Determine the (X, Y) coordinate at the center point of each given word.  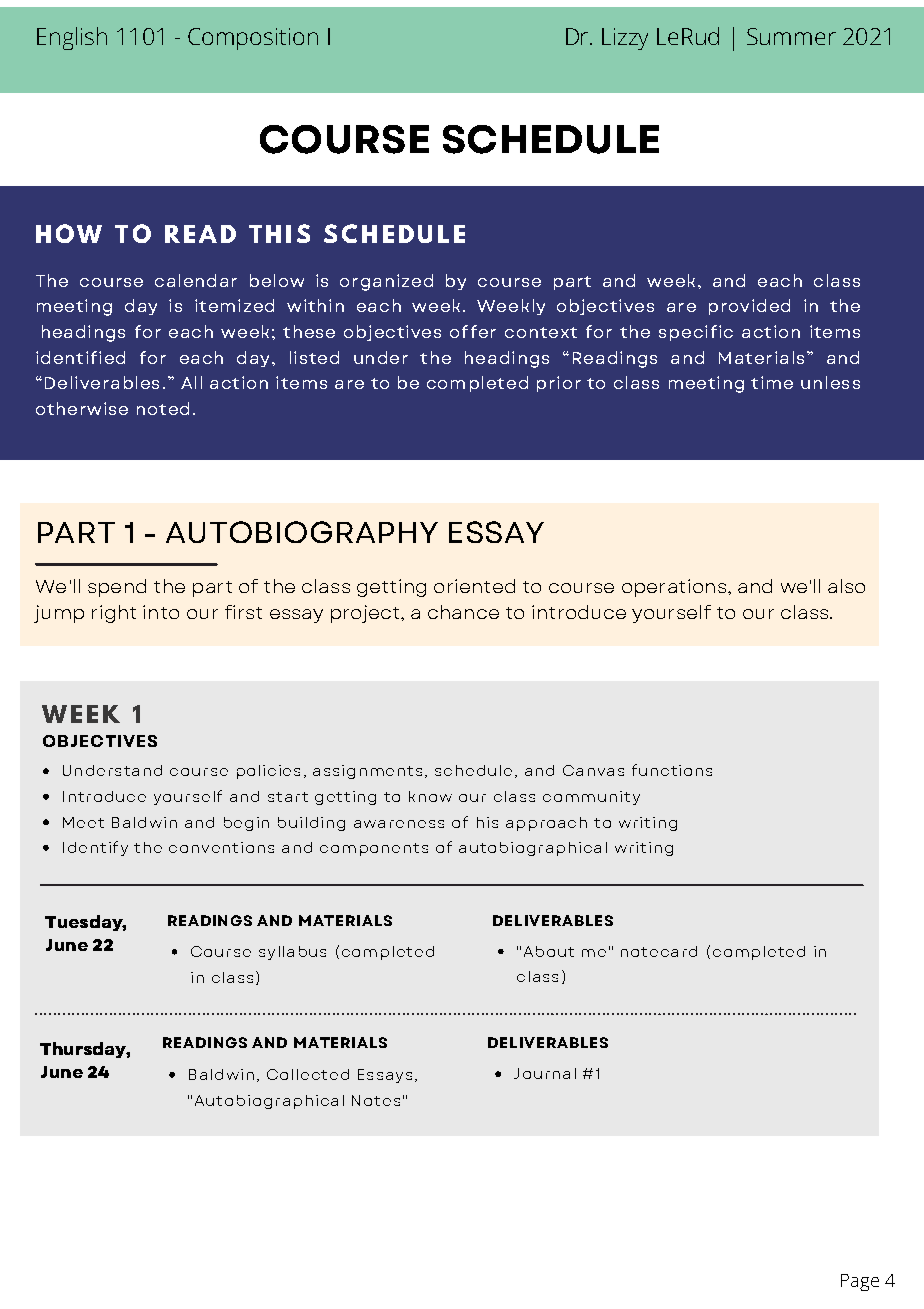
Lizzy (625, 39)
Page (860, 1282)
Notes (376, 1100)
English (72, 38)
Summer (791, 36)
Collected (308, 1074)
